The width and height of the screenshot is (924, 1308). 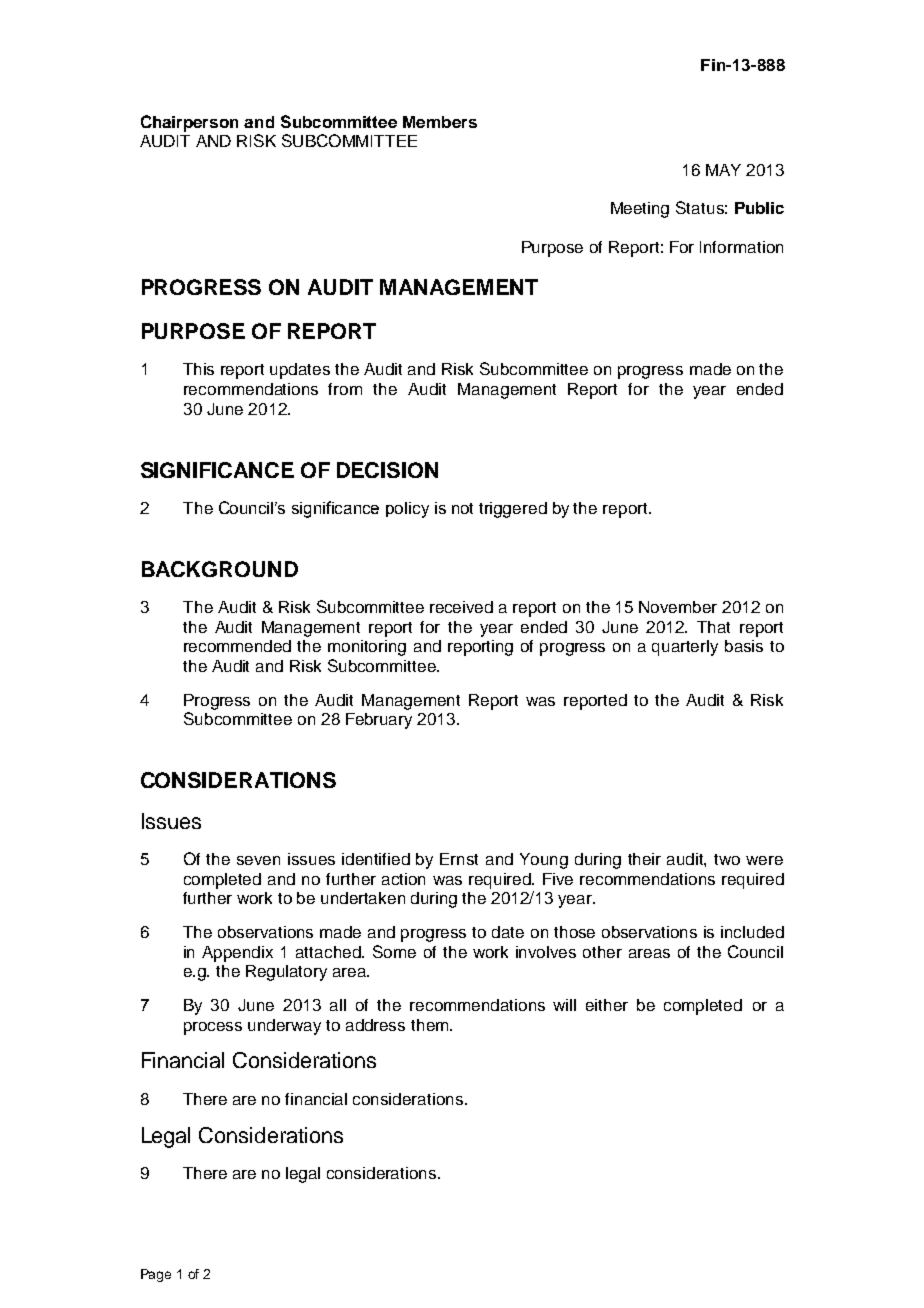 What do you see at coordinates (462, 508) in the screenshot?
I see `not` at bounding box center [462, 508].
